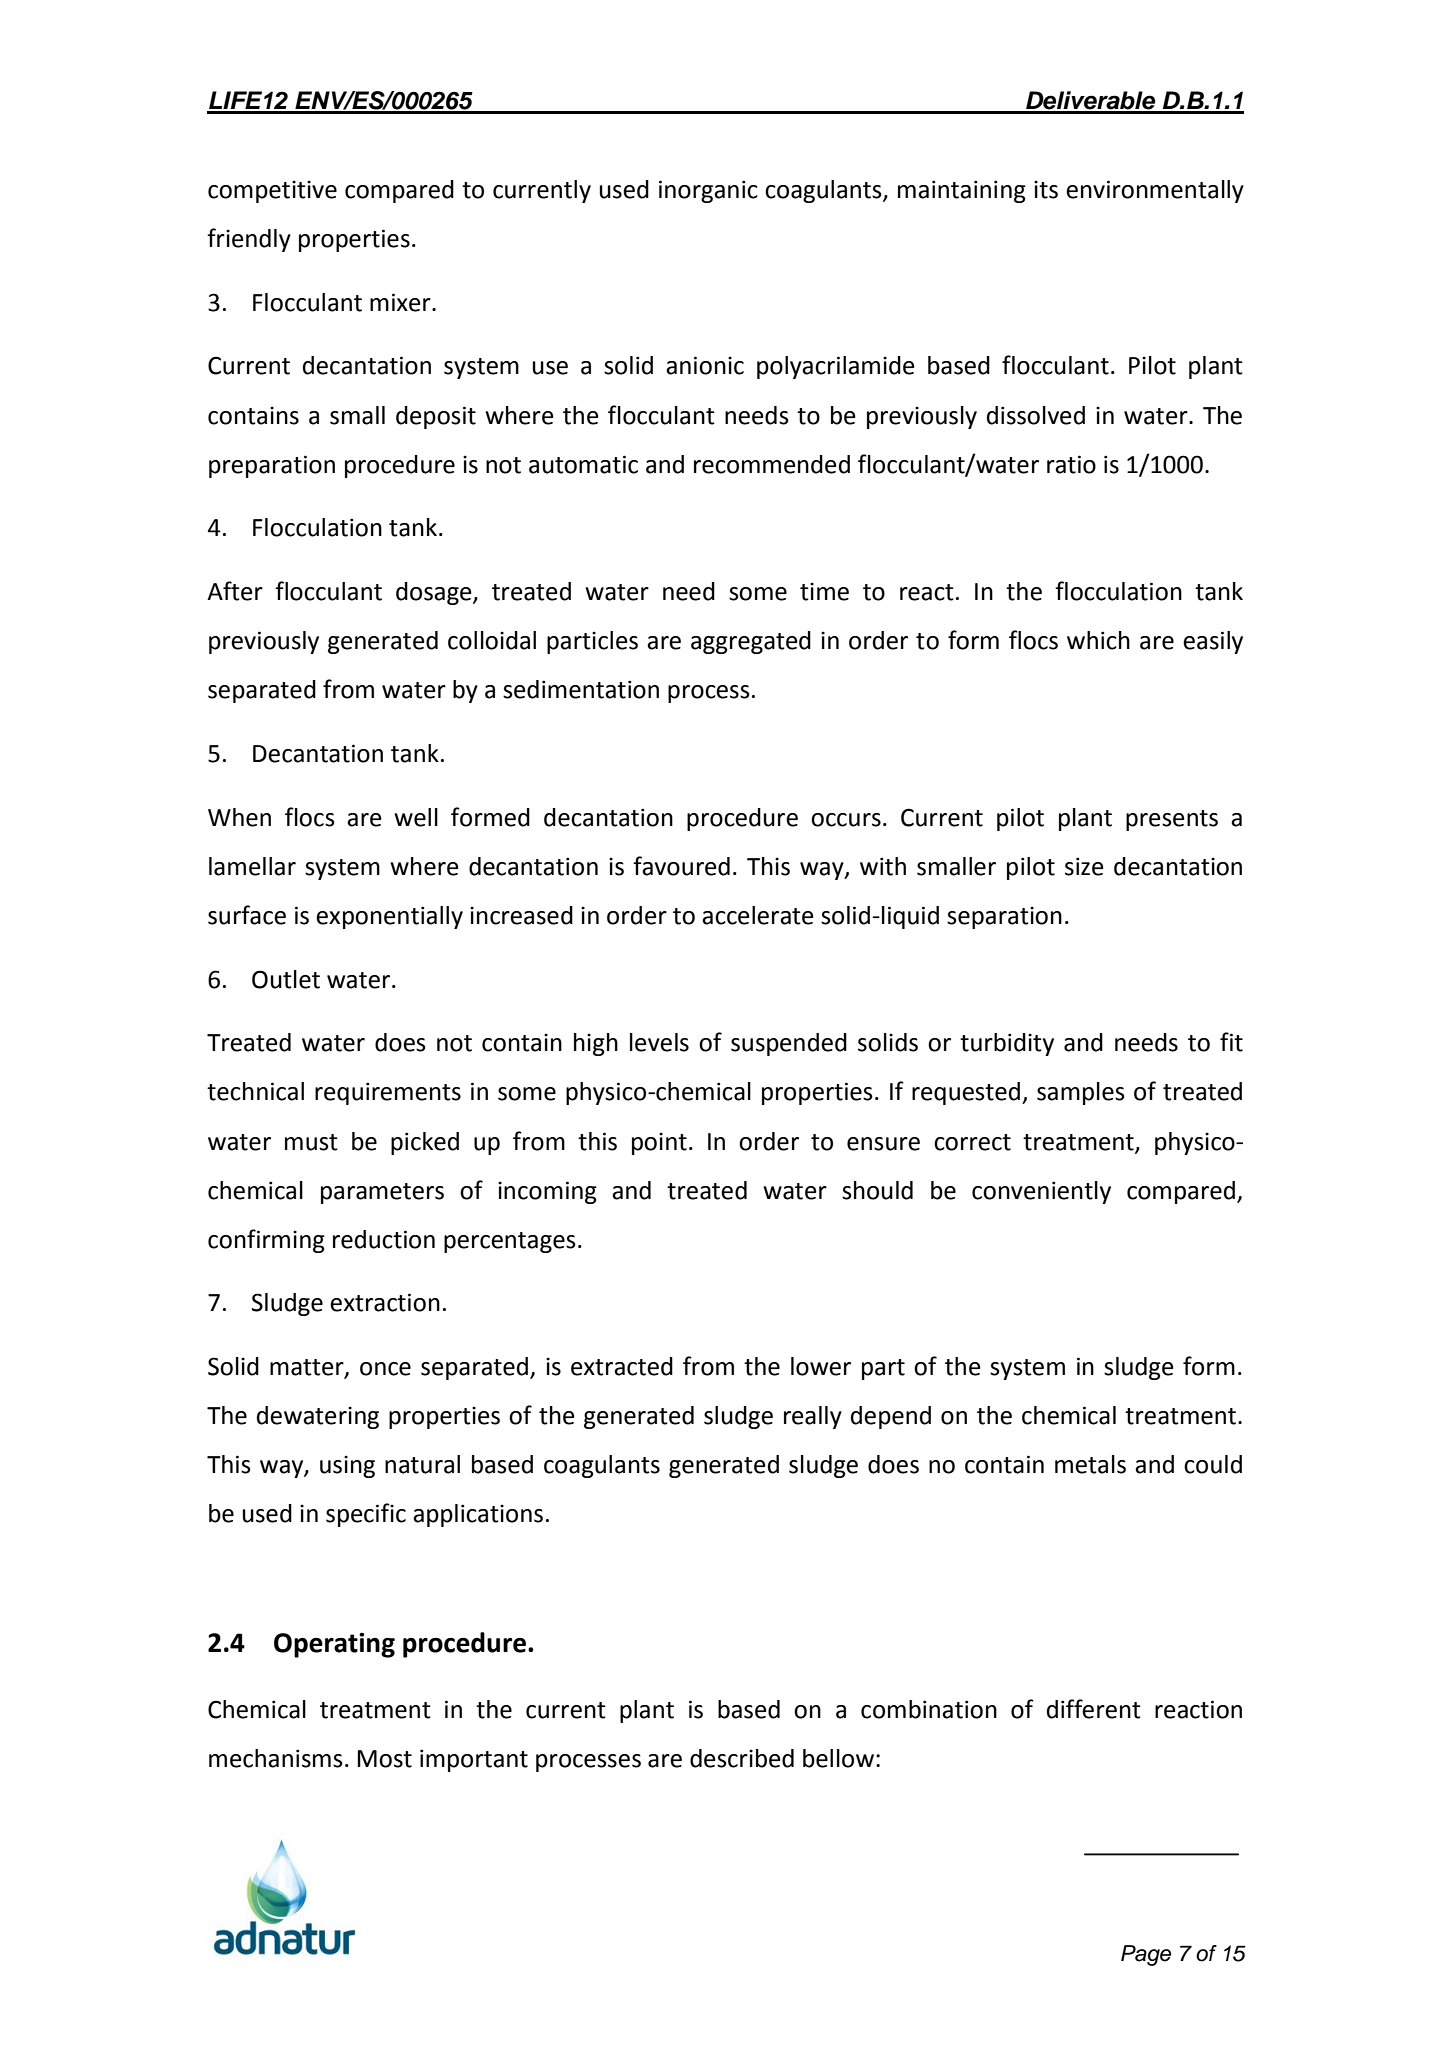  Describe the element at coordinates (384, 1759) in the screenshot. I see `Most` at that location.
